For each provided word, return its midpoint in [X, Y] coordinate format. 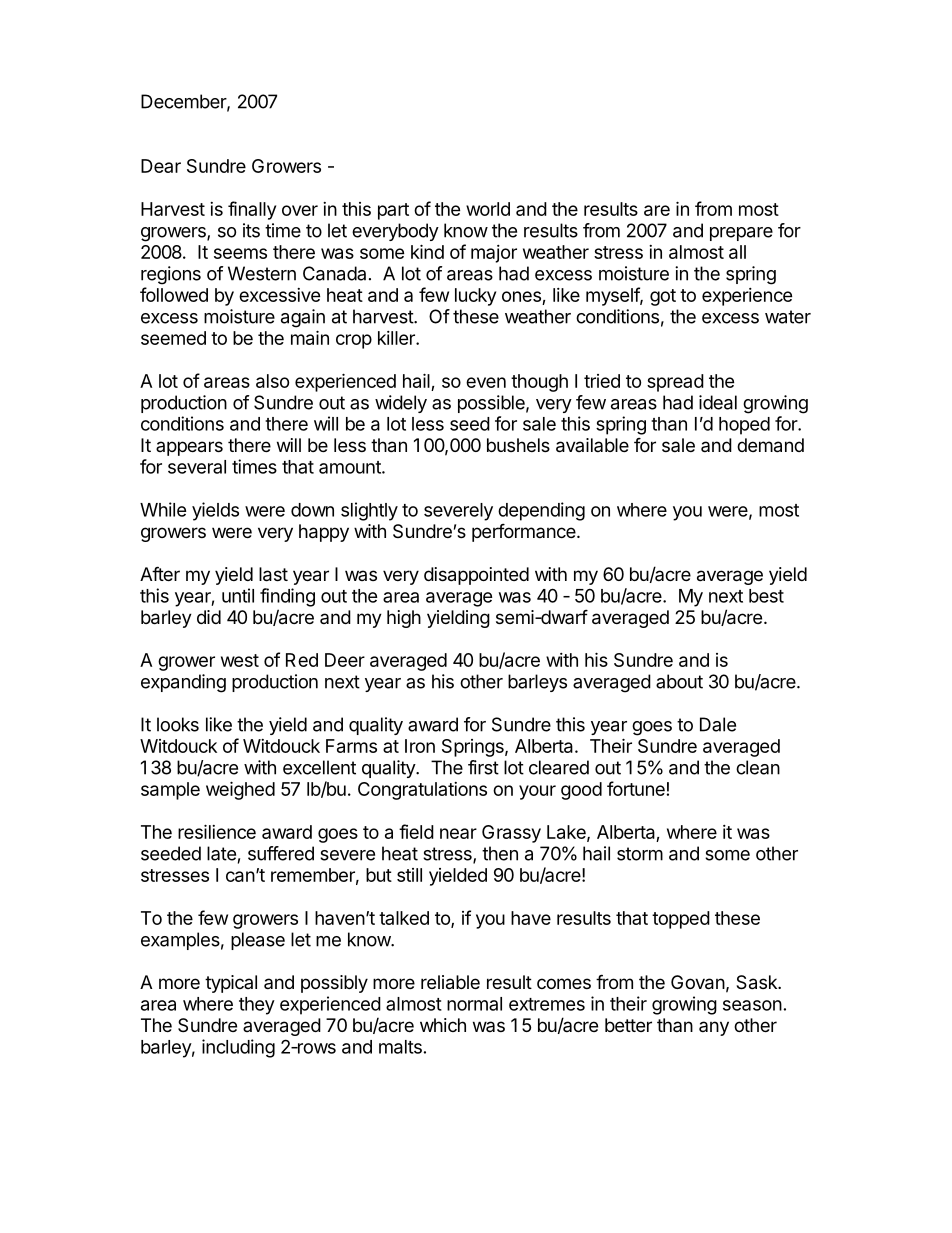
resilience [217, 831]
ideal [718, 402]
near [458, 833]
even [486, 382]
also [272, 381]
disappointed [476, 576]
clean [758, 767]
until [238, 595]
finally [252, 210]
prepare [741, 234]
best [766, 596]
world [488, 209]
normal [474, 1004]
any [714, 1028]
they [257, 1006]
